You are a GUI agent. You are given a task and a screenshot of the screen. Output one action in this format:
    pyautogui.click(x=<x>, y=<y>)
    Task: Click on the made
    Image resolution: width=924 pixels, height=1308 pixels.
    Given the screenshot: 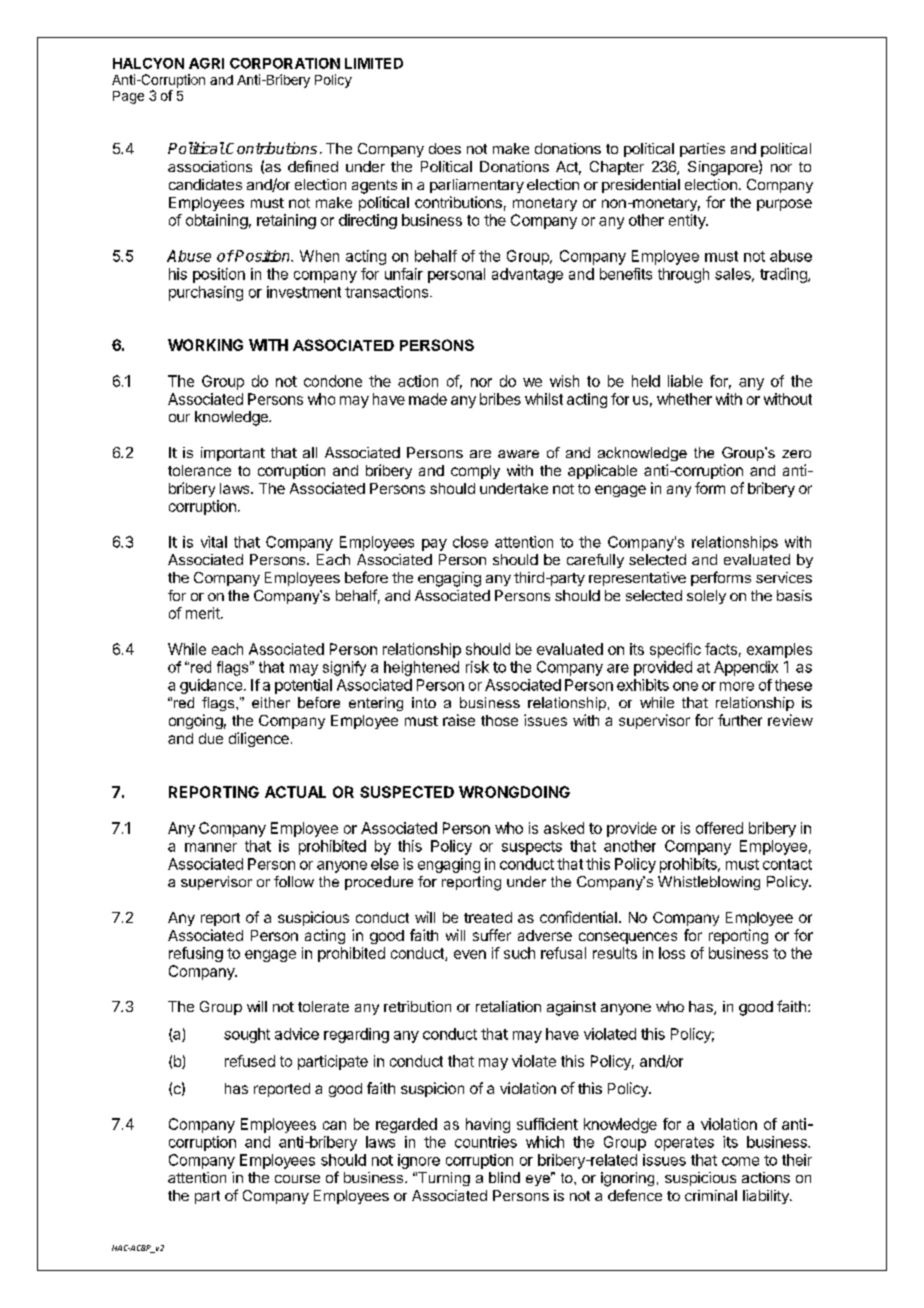 What is the action you would take?
    pyautogui.click(x=428, y=399)
